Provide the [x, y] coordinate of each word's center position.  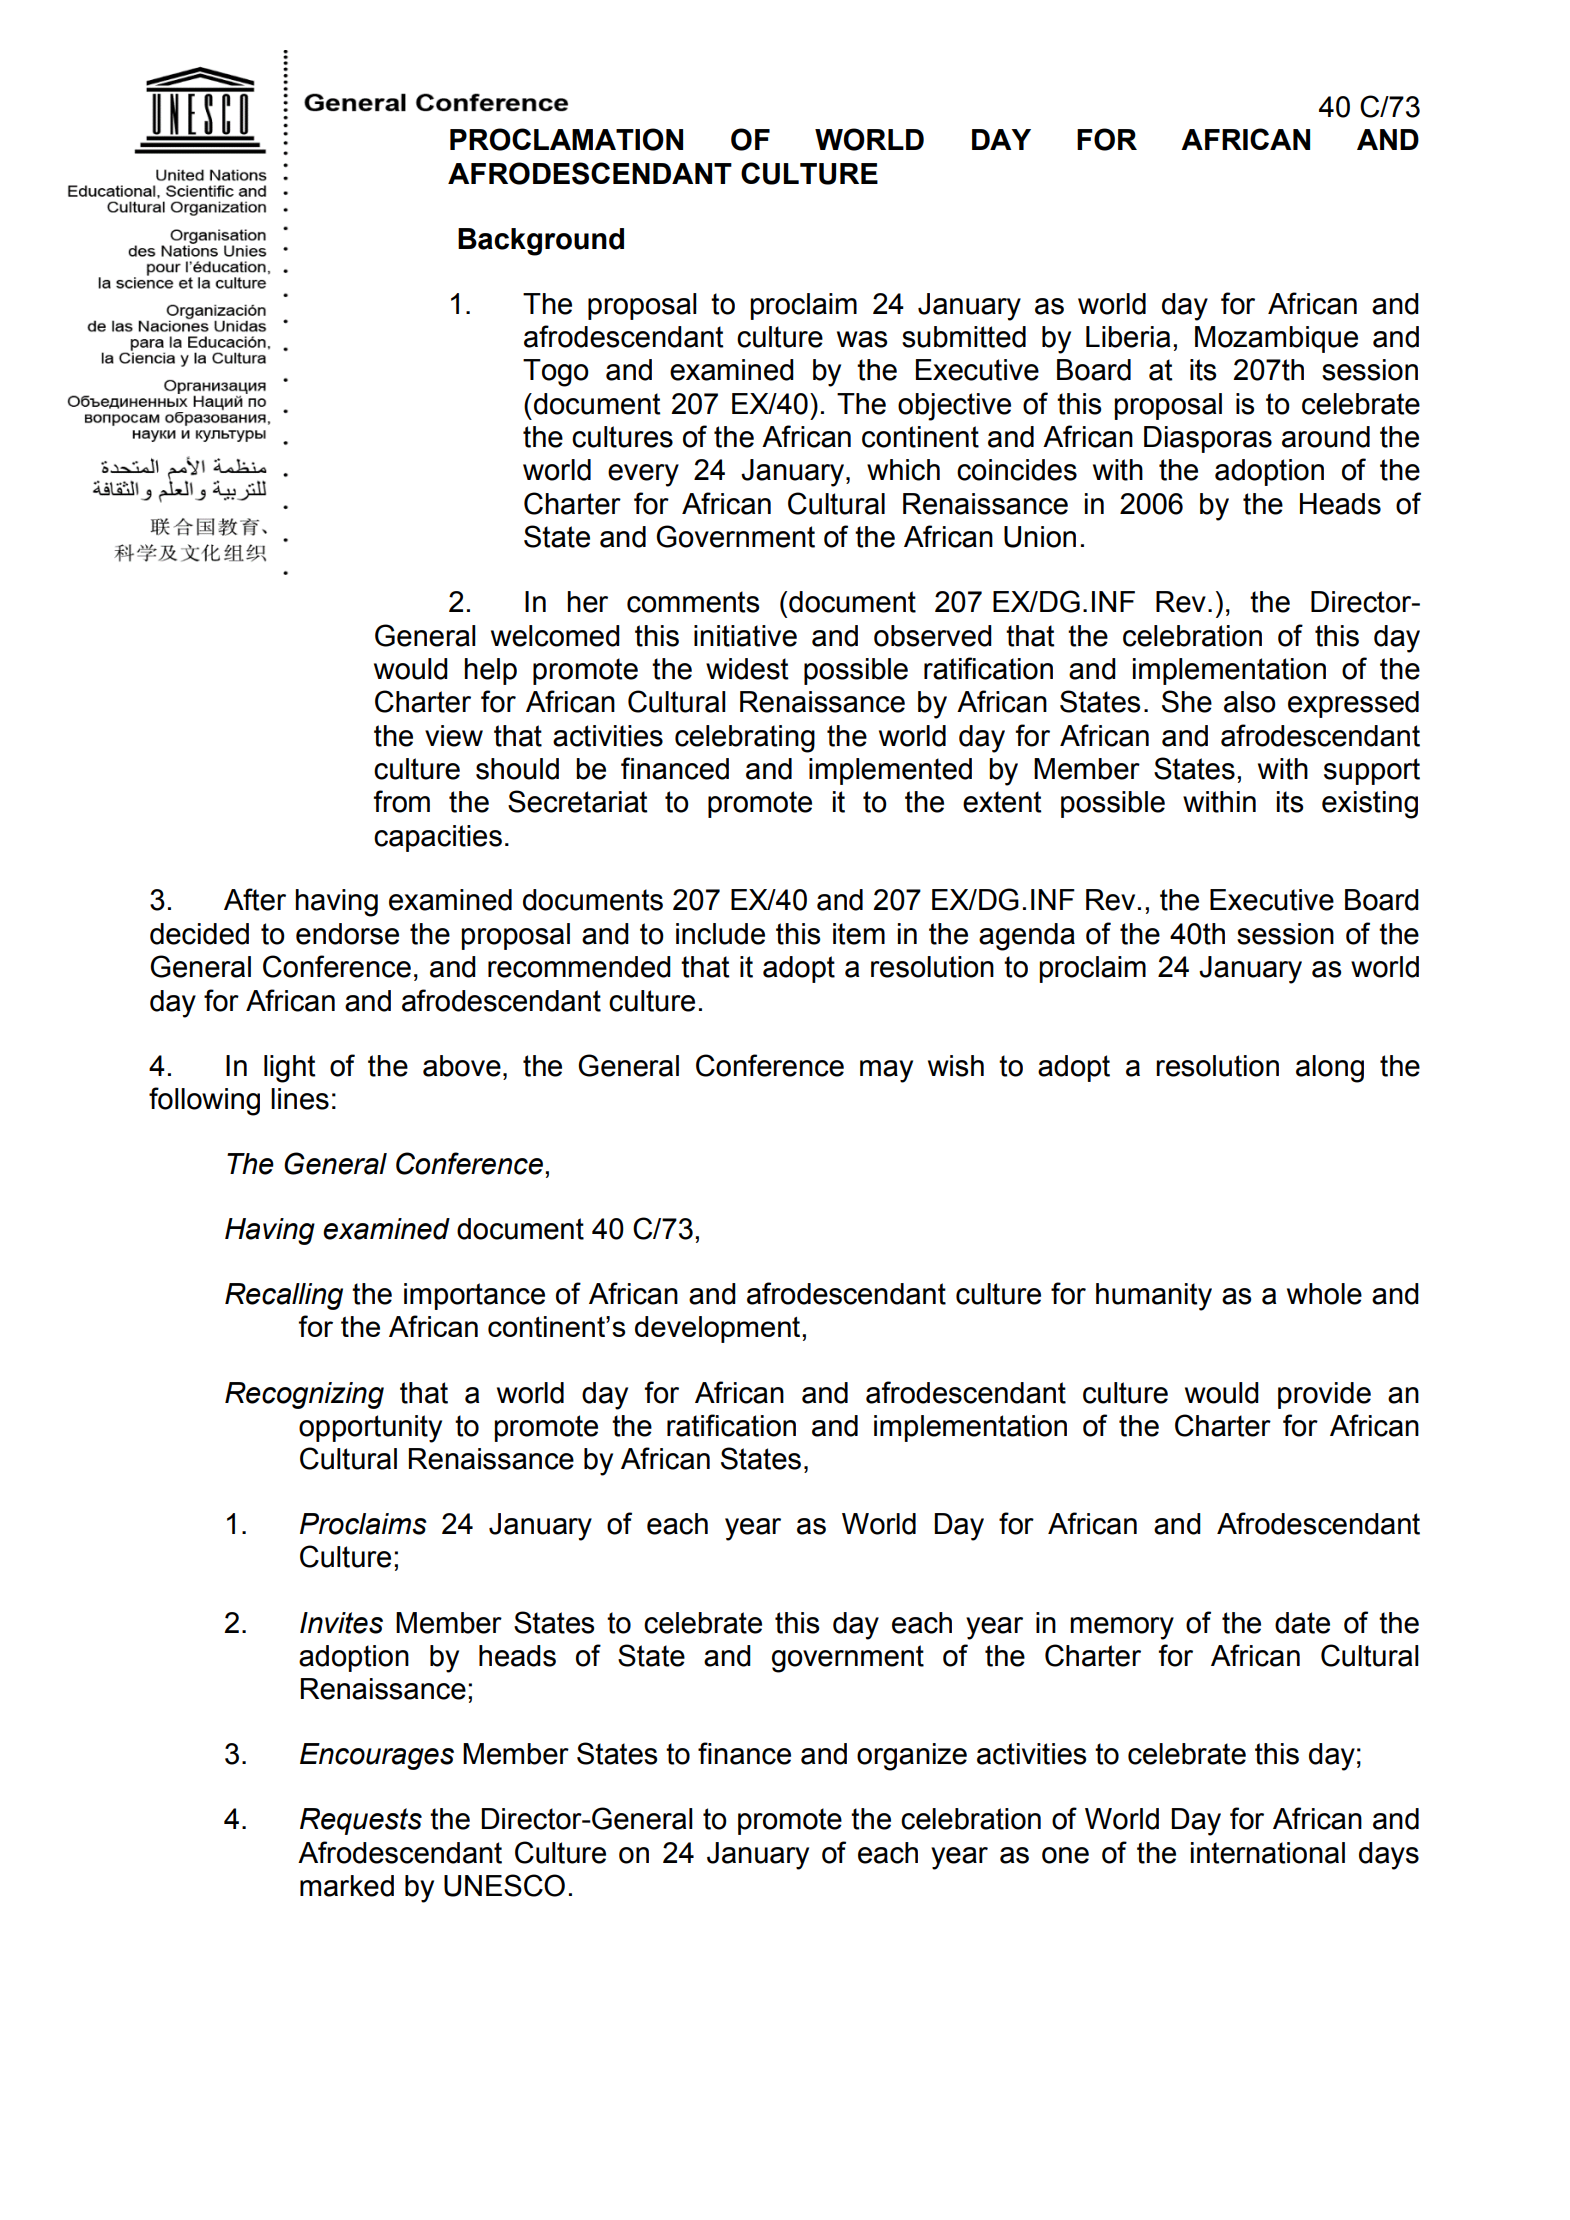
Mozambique [1276, 339]
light [290, 1069]
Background [541, 242]
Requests [361, 1821]
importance [474, 1296]
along [1330, 1069]
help [490, 671]
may [886, 1071]
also [1250, 702]
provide [1324, 1395]
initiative [745, 636]
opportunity [370, 1429]
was [862, 339]
